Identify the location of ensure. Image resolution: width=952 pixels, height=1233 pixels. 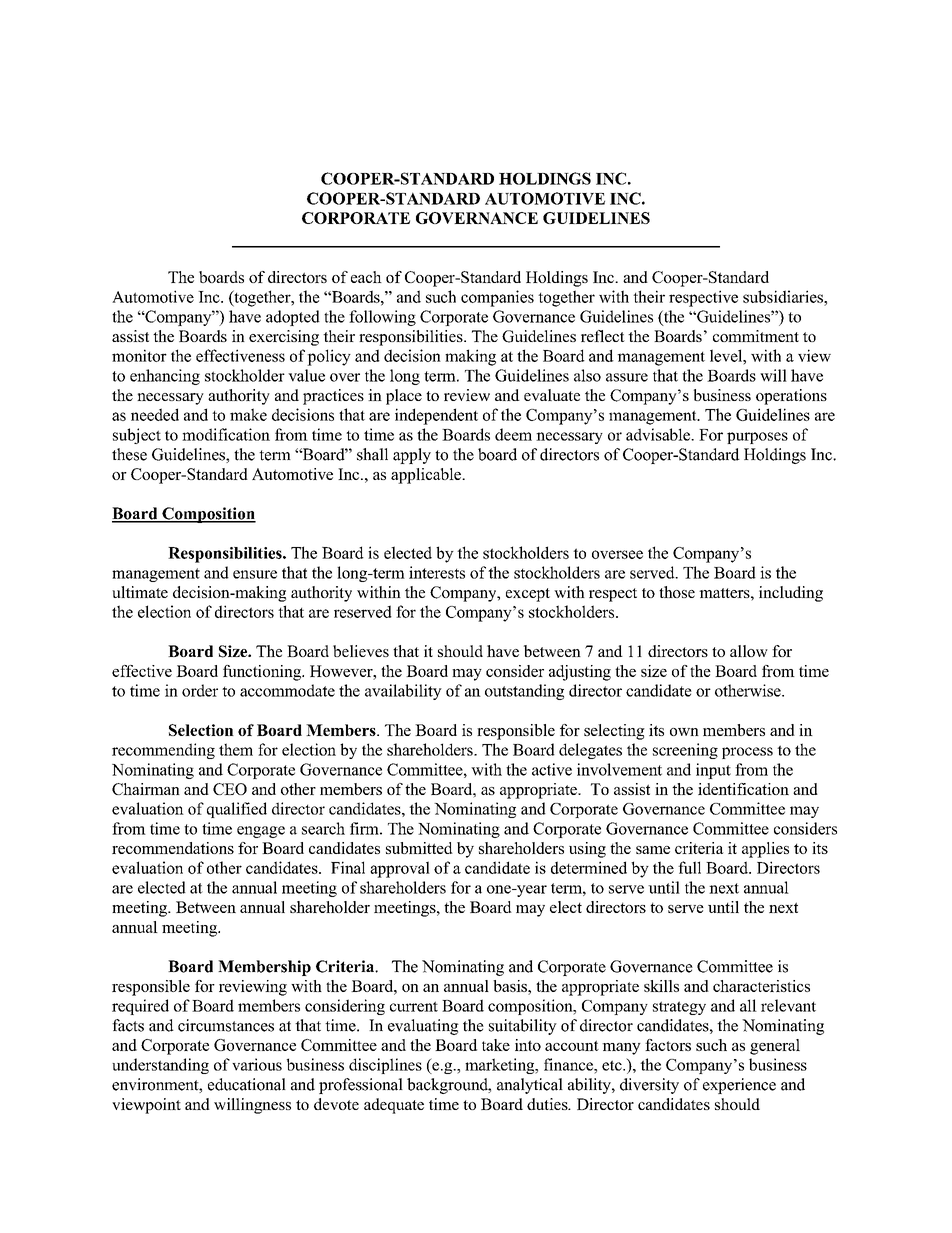
(255, 574).
